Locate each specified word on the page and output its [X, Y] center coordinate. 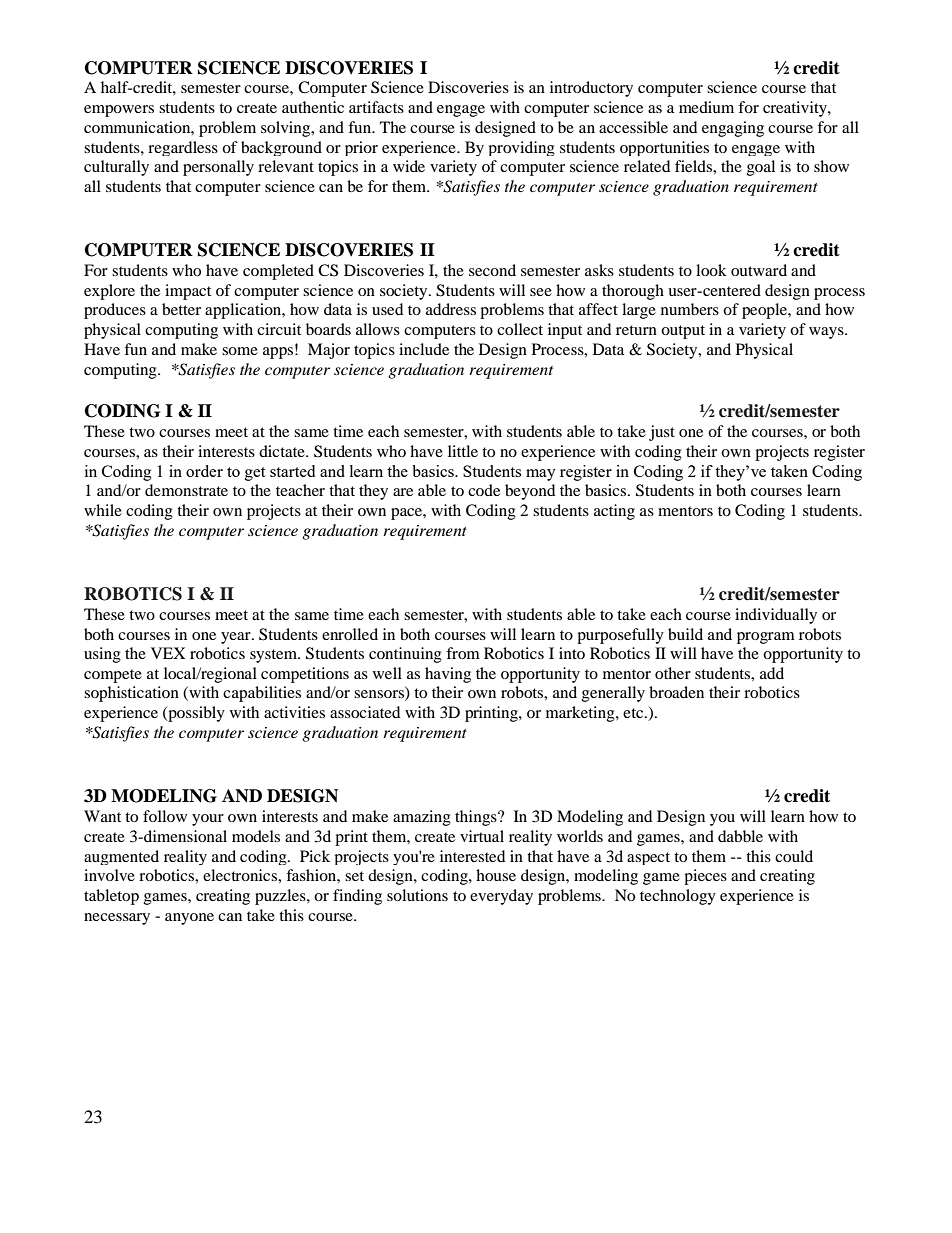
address [451, 309]
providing [522, 148]
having [448, 675]
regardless [183, 148]
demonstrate [186, 490]
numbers [690, 309]
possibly [195, 714]
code [484, 490]
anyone [189, 919]
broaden [676, 692]
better [181, 309]
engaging [733, 129]
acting [614, 512]
